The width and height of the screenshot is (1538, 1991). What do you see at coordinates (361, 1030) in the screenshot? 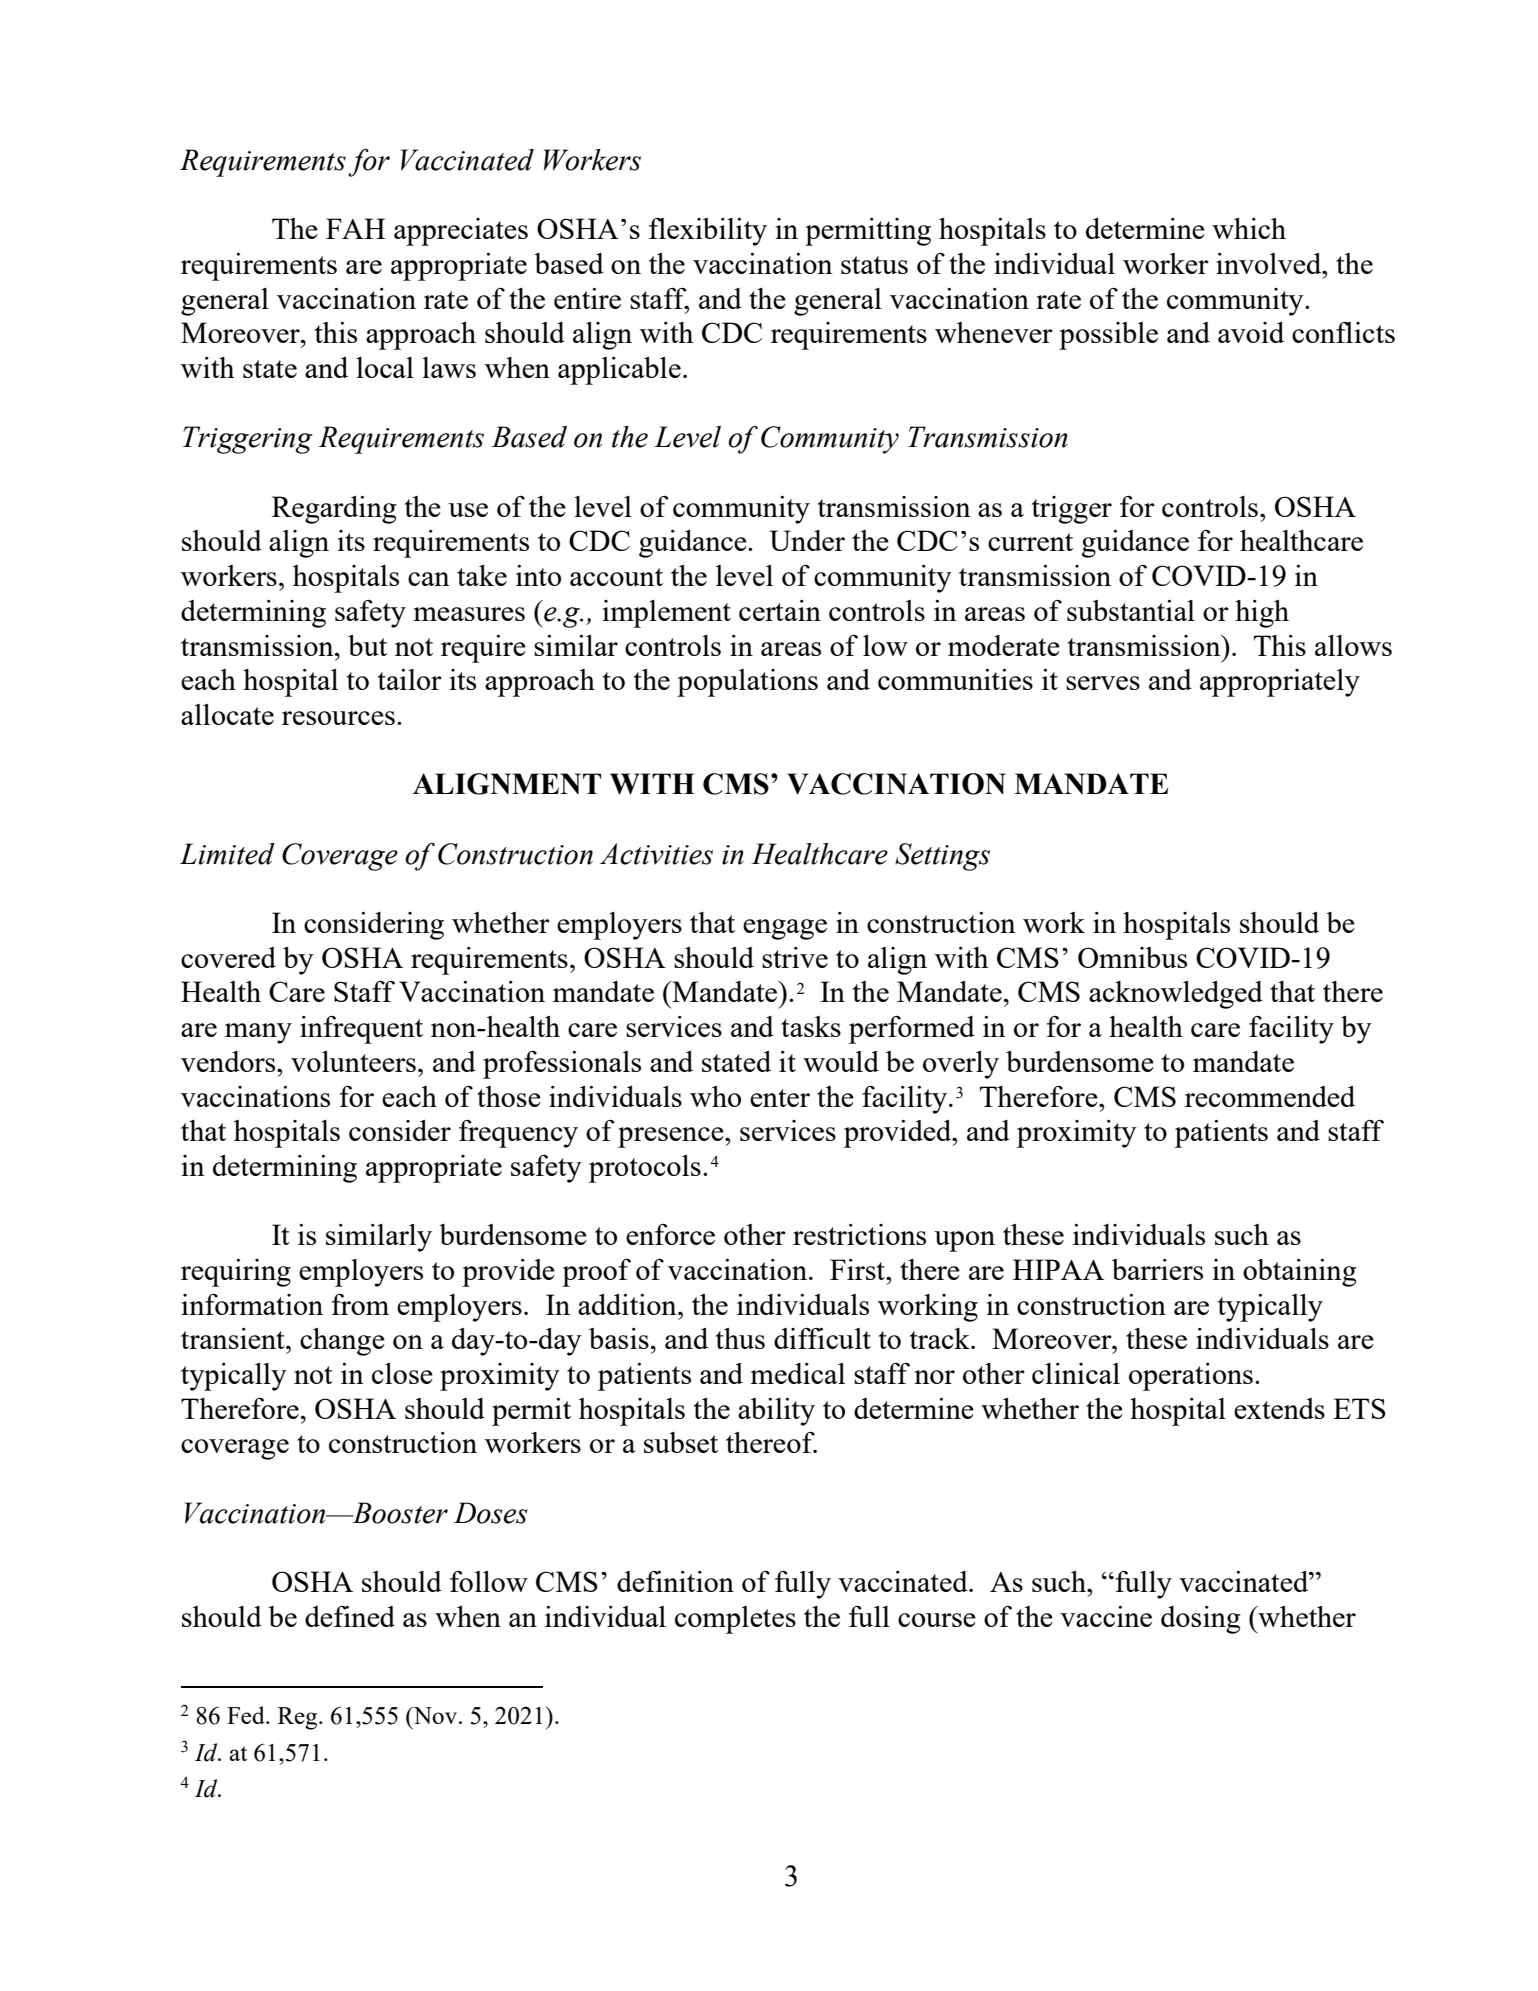
I see `infrequent` at bounding box center [361, 1030].
